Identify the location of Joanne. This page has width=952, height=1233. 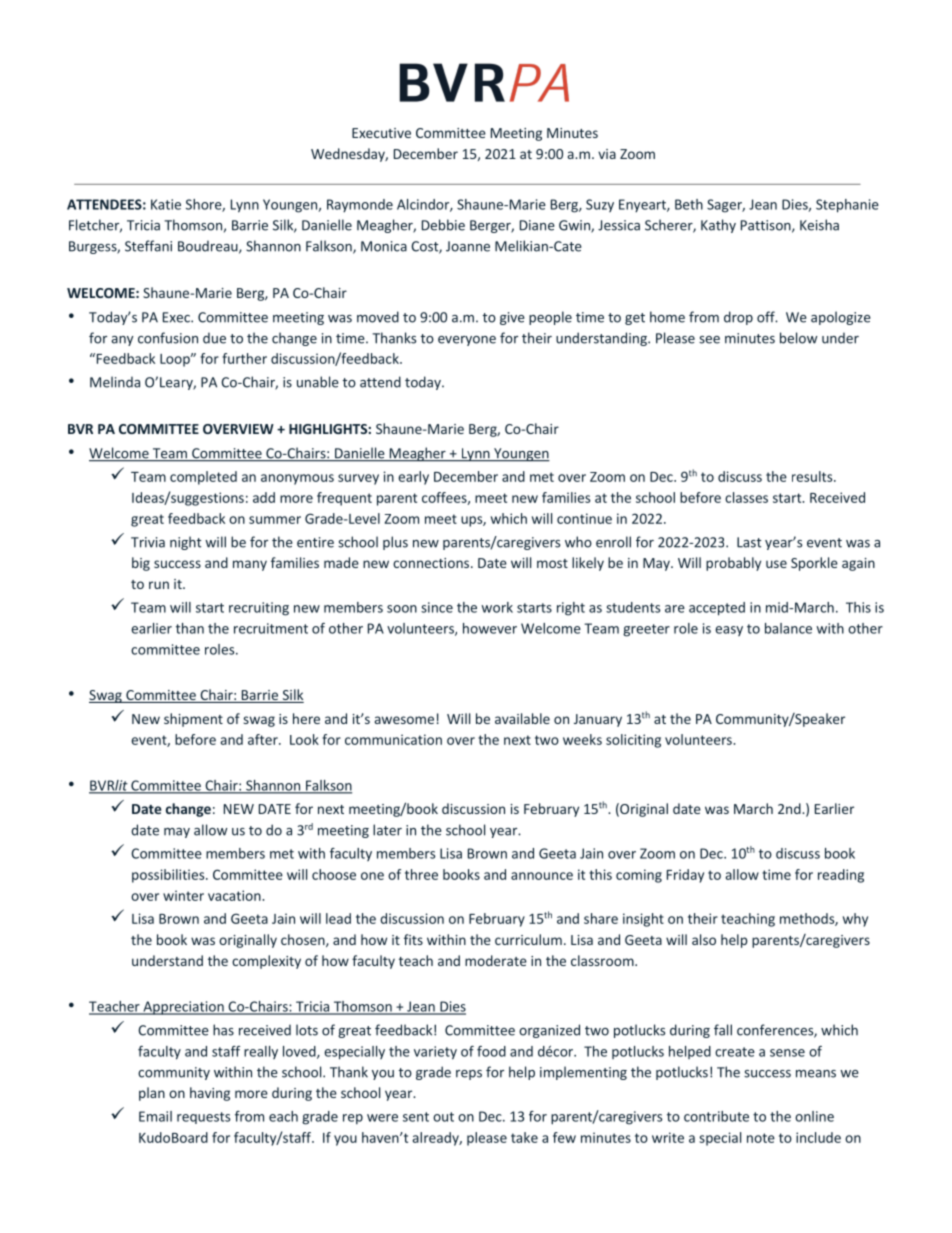
(468, 246).
